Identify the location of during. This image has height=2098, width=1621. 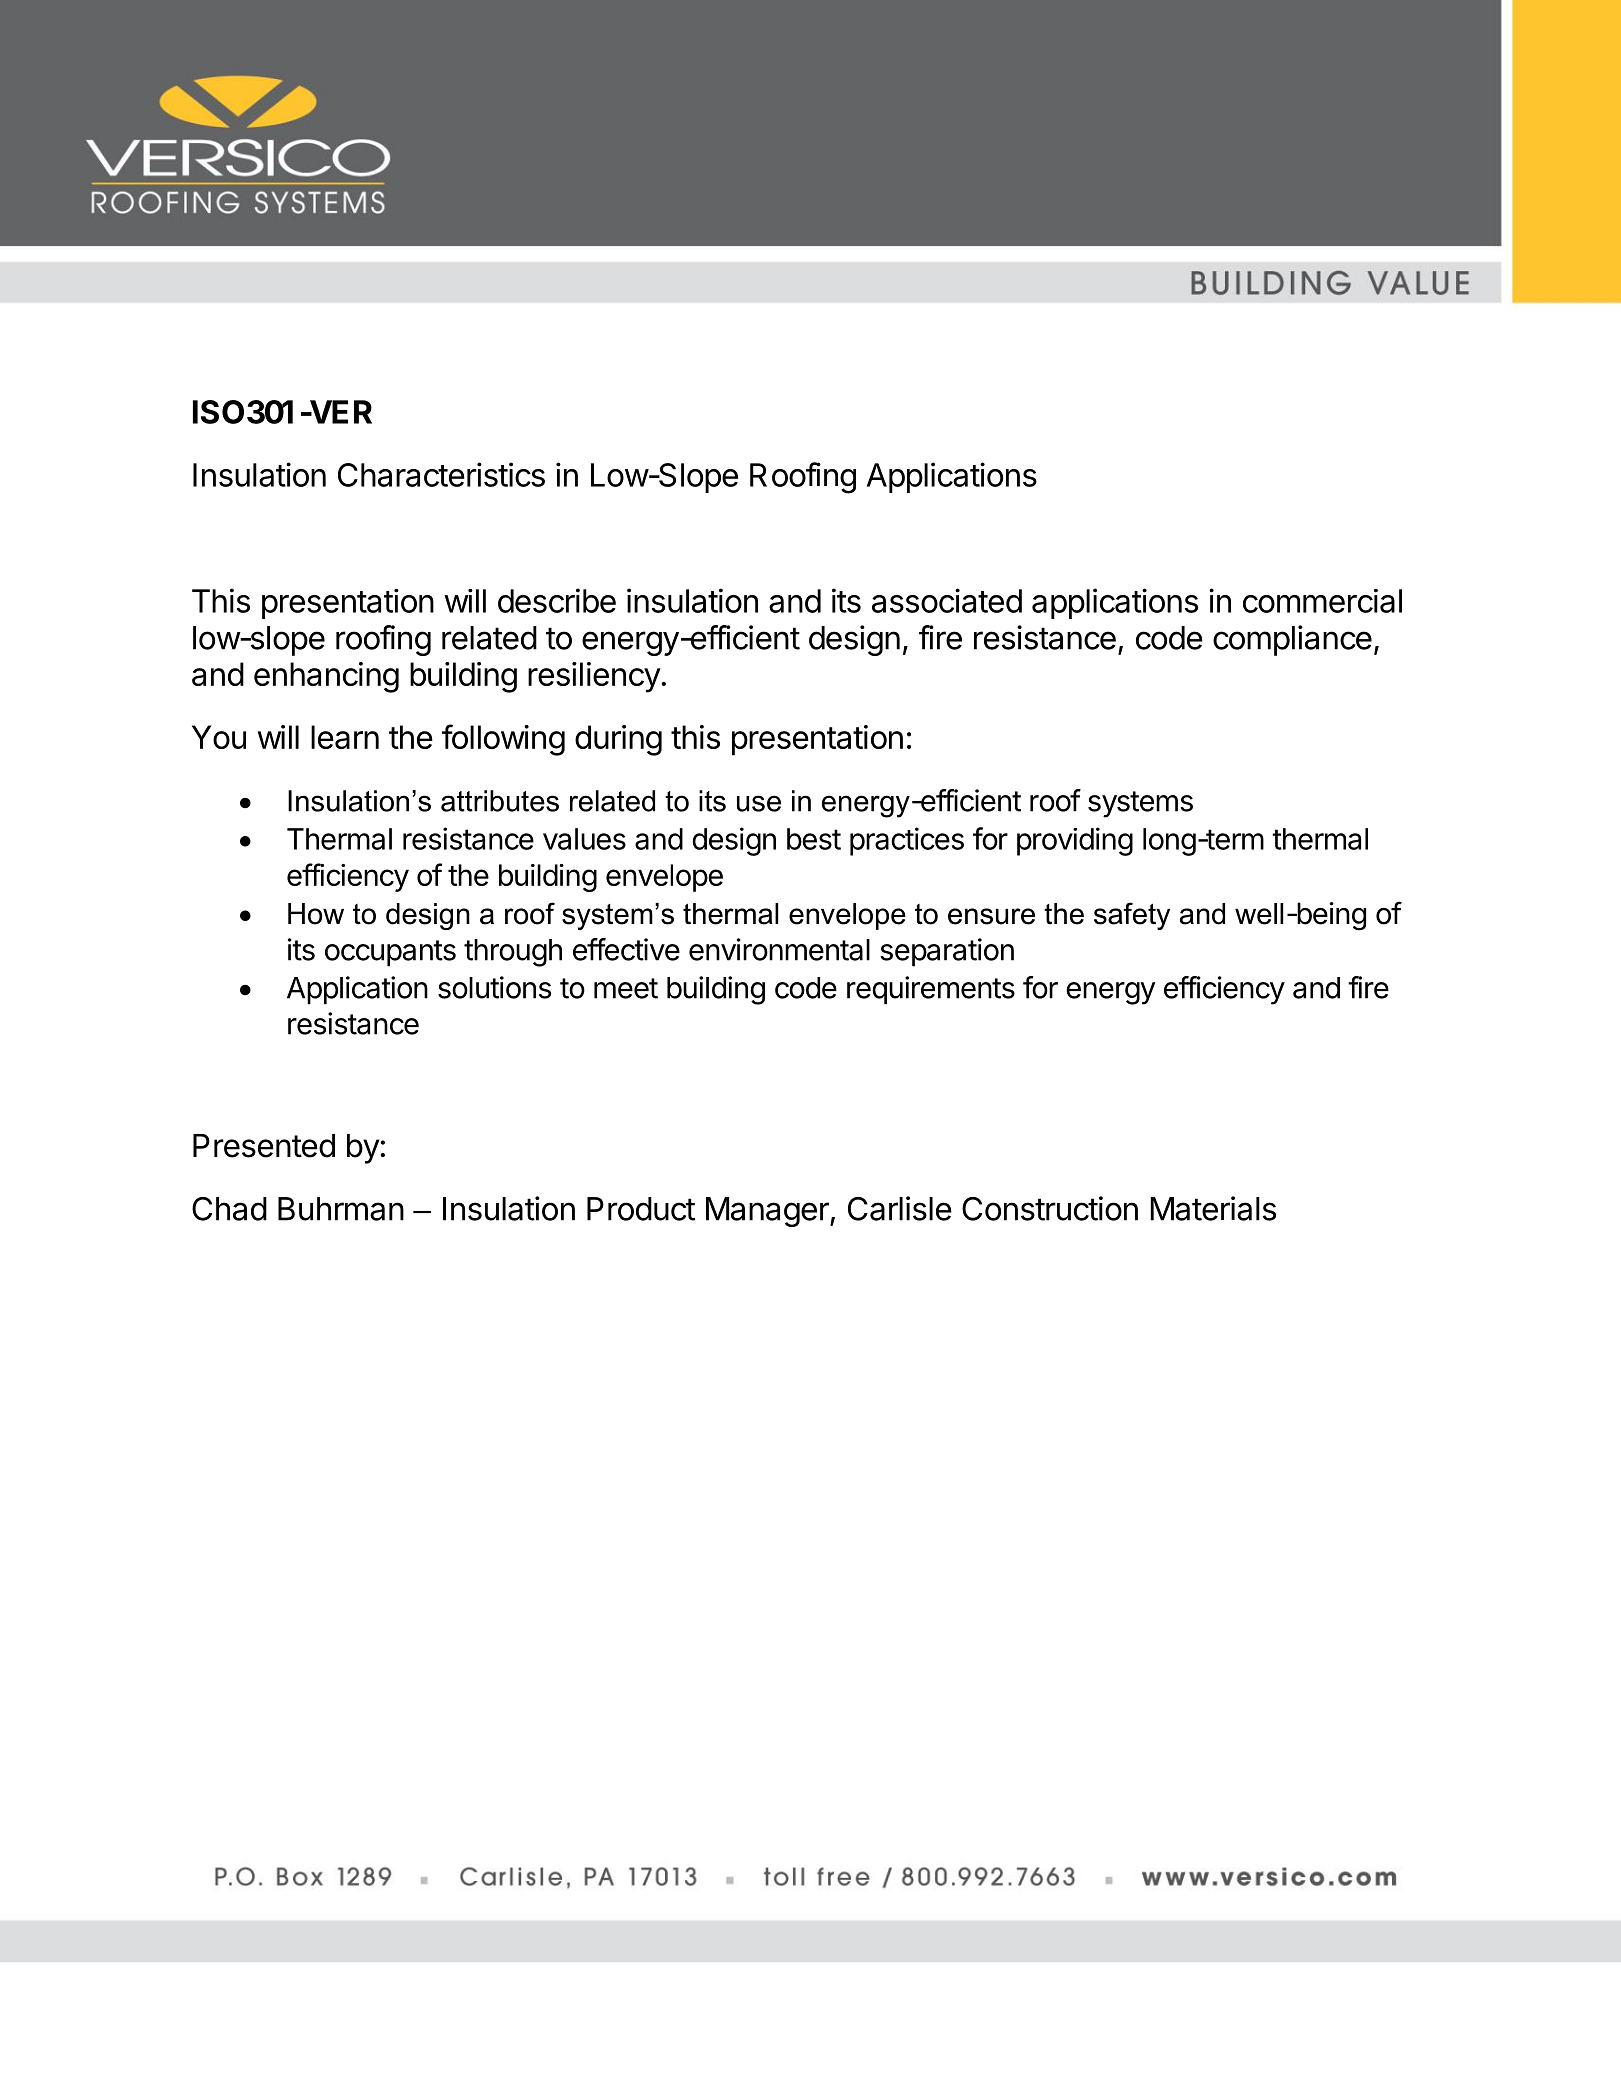
(618, 740).
